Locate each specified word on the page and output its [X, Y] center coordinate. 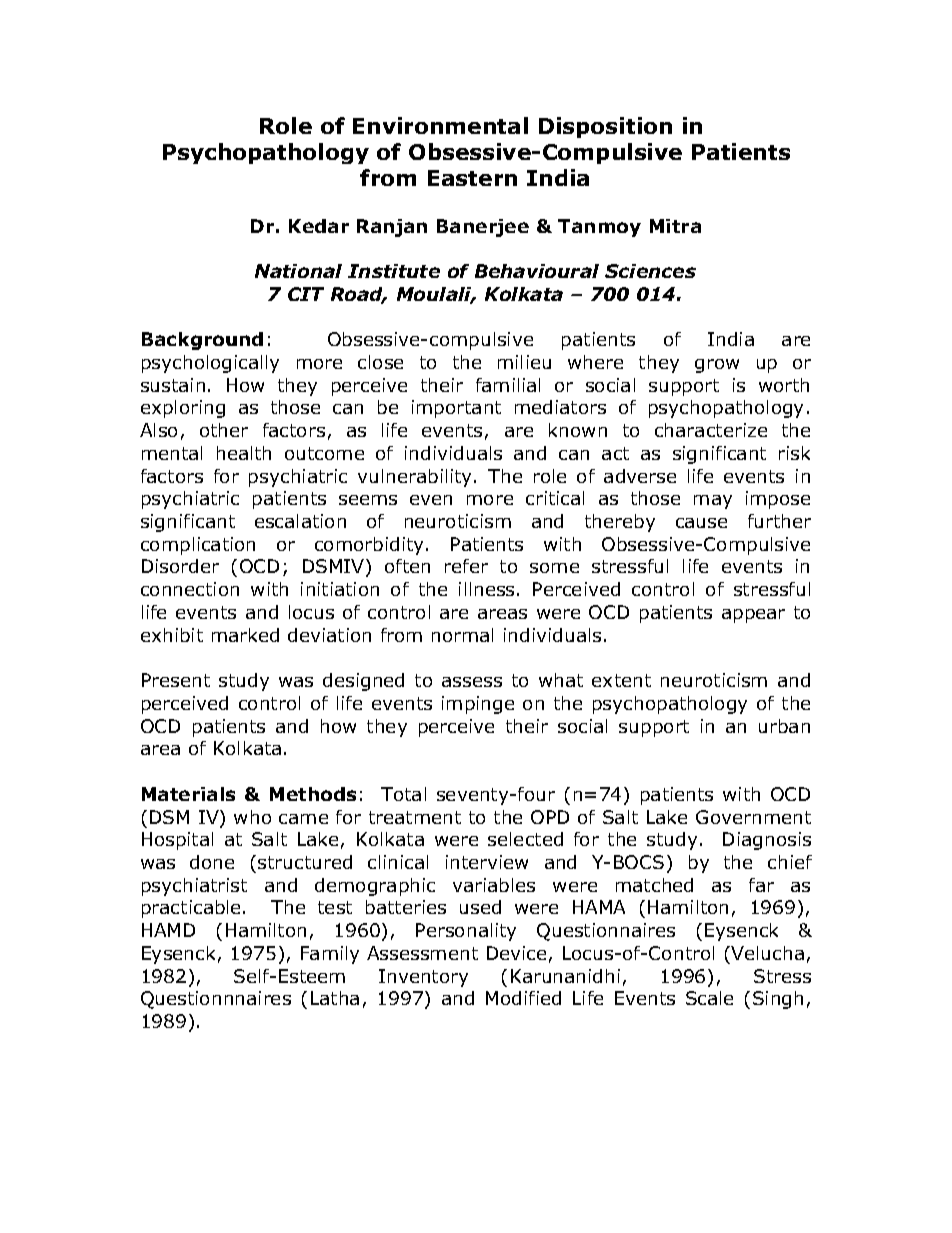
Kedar [319, 226]
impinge [478, 705]
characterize [711, 430]
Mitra [675, 226]
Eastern [472, 178]
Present [176, 680]
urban [784, 726]
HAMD [168, 930]
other [224, 430]
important [456, 409]
